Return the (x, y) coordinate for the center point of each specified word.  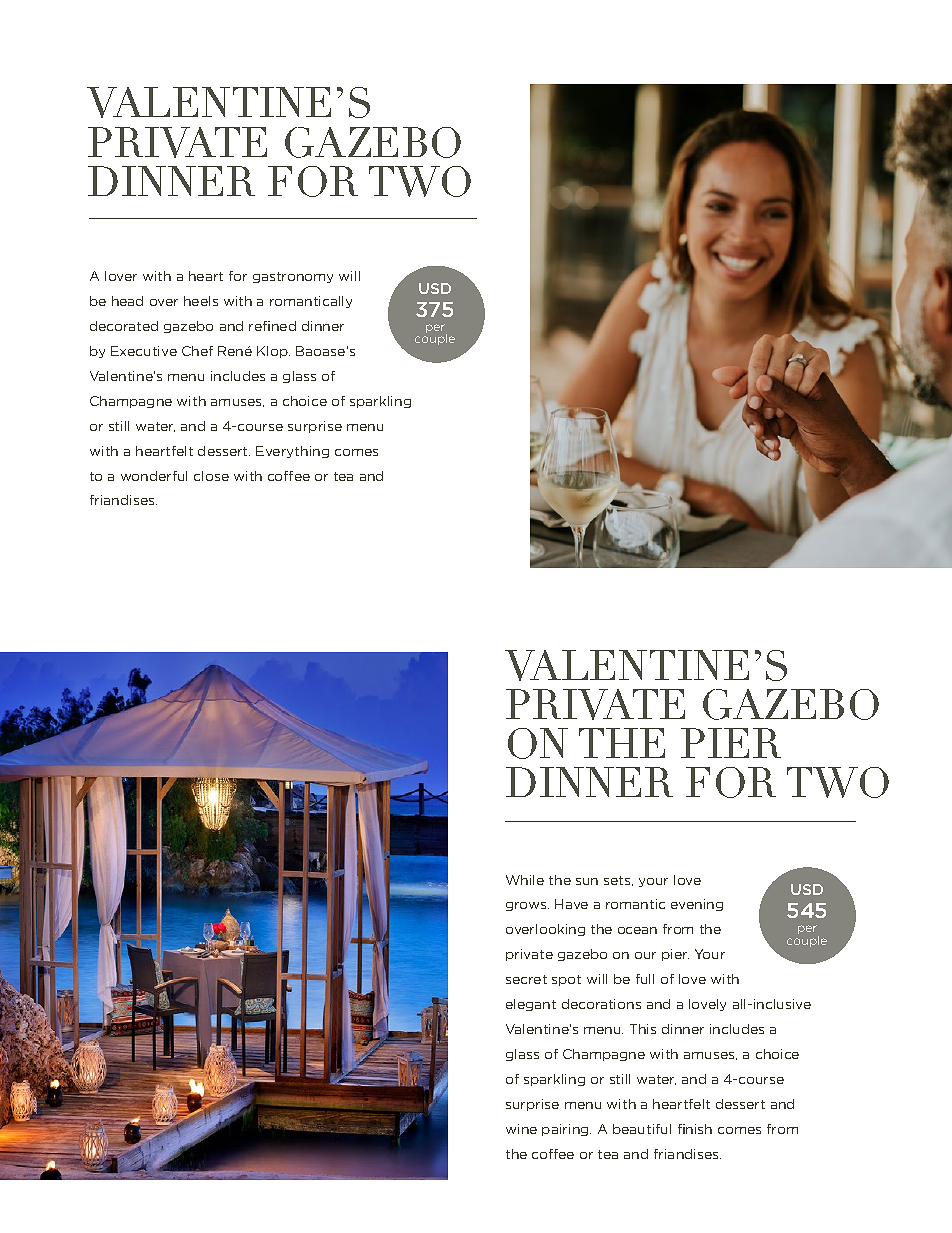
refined (272, 326)
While (525, 880)
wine (521, 1129)
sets (618, 881)
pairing (566, 1130)
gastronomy (293, 277)
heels (201, 301)
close (211, 476)
